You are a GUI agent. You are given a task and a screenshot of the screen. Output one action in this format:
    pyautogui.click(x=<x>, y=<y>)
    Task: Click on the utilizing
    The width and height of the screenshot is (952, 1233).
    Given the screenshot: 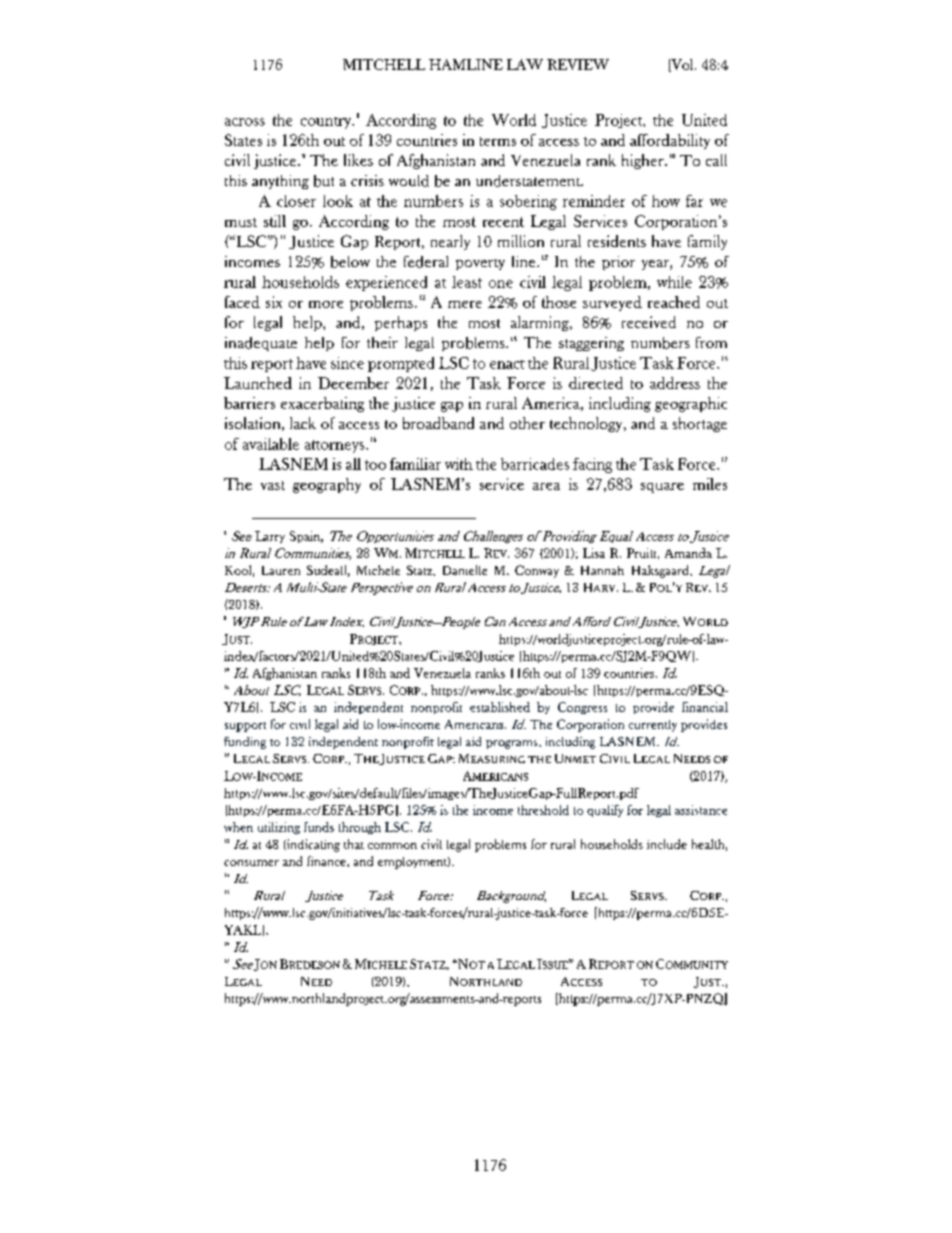 What is the action you would take?
    pyautogui.click(x=279, y=828)
